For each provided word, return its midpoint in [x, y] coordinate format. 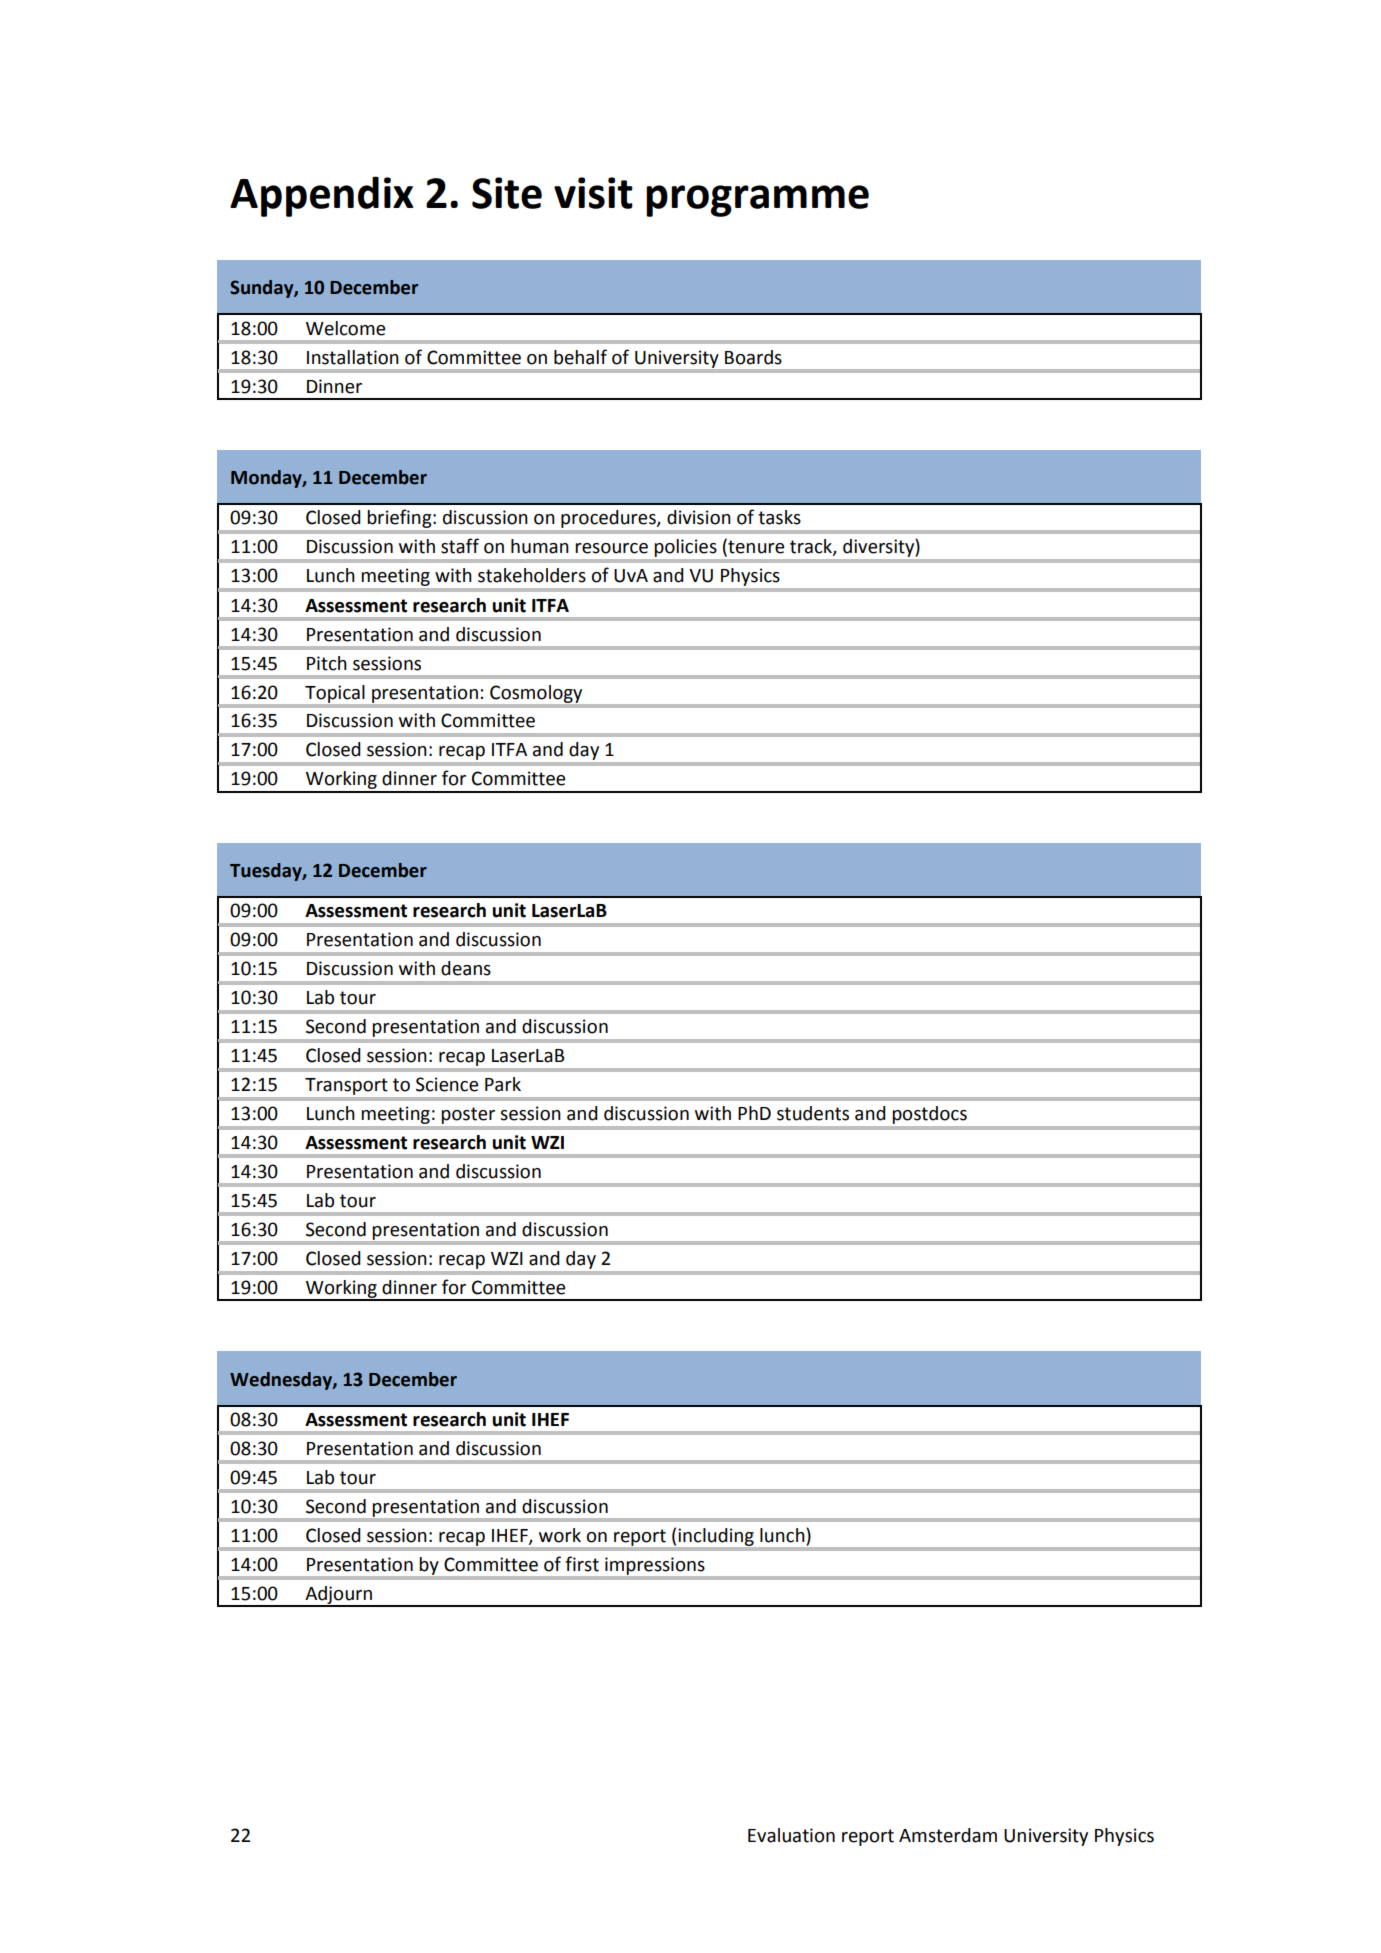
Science [447, 1084]
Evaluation [791, 1835]
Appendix [322, 196]
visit [593, 193]
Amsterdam [948, 1835]
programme [757, 201]
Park [503, 1084]
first [582, 1564]
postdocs [930, 1115]
